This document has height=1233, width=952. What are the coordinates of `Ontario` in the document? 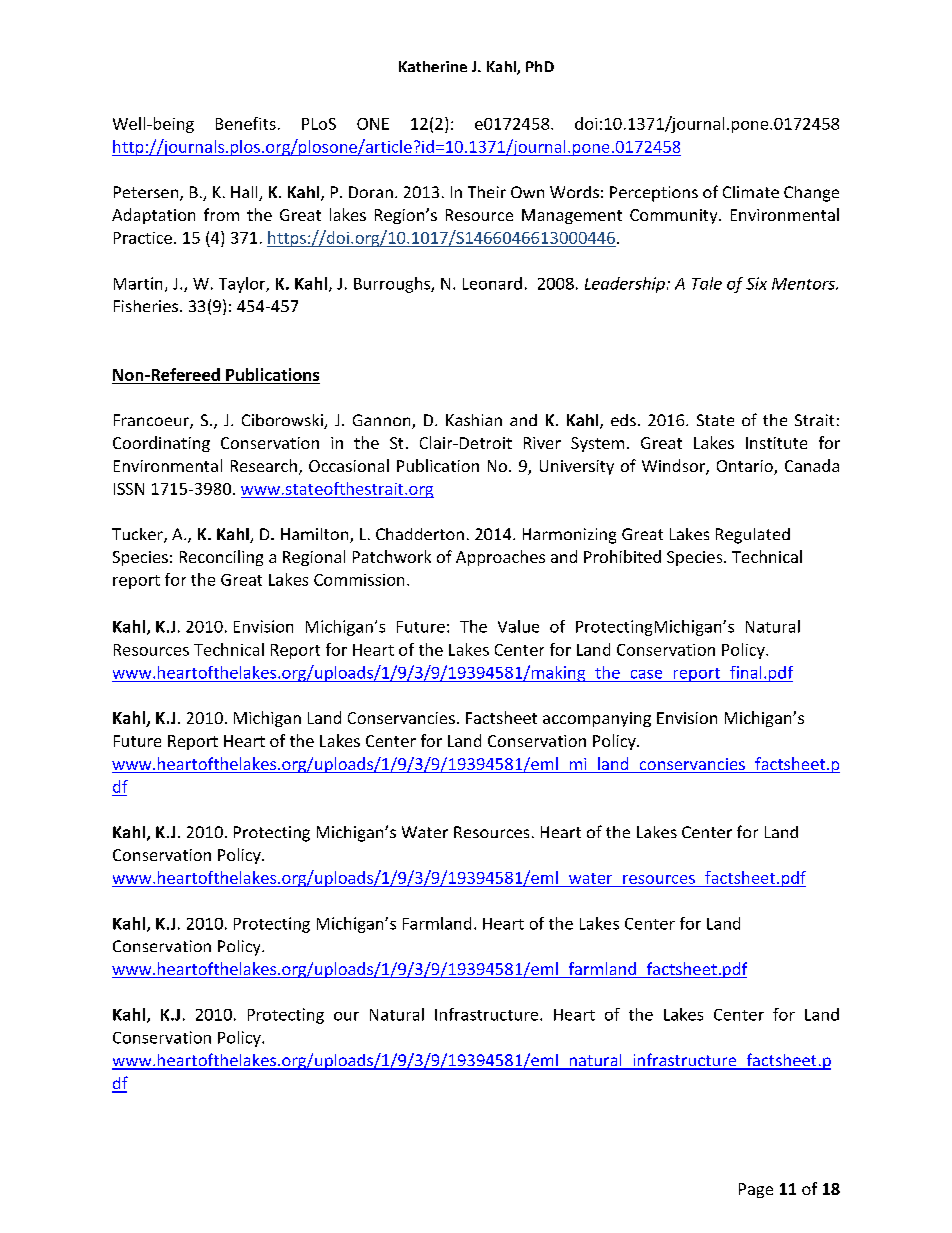 It's located at (746, 467).
